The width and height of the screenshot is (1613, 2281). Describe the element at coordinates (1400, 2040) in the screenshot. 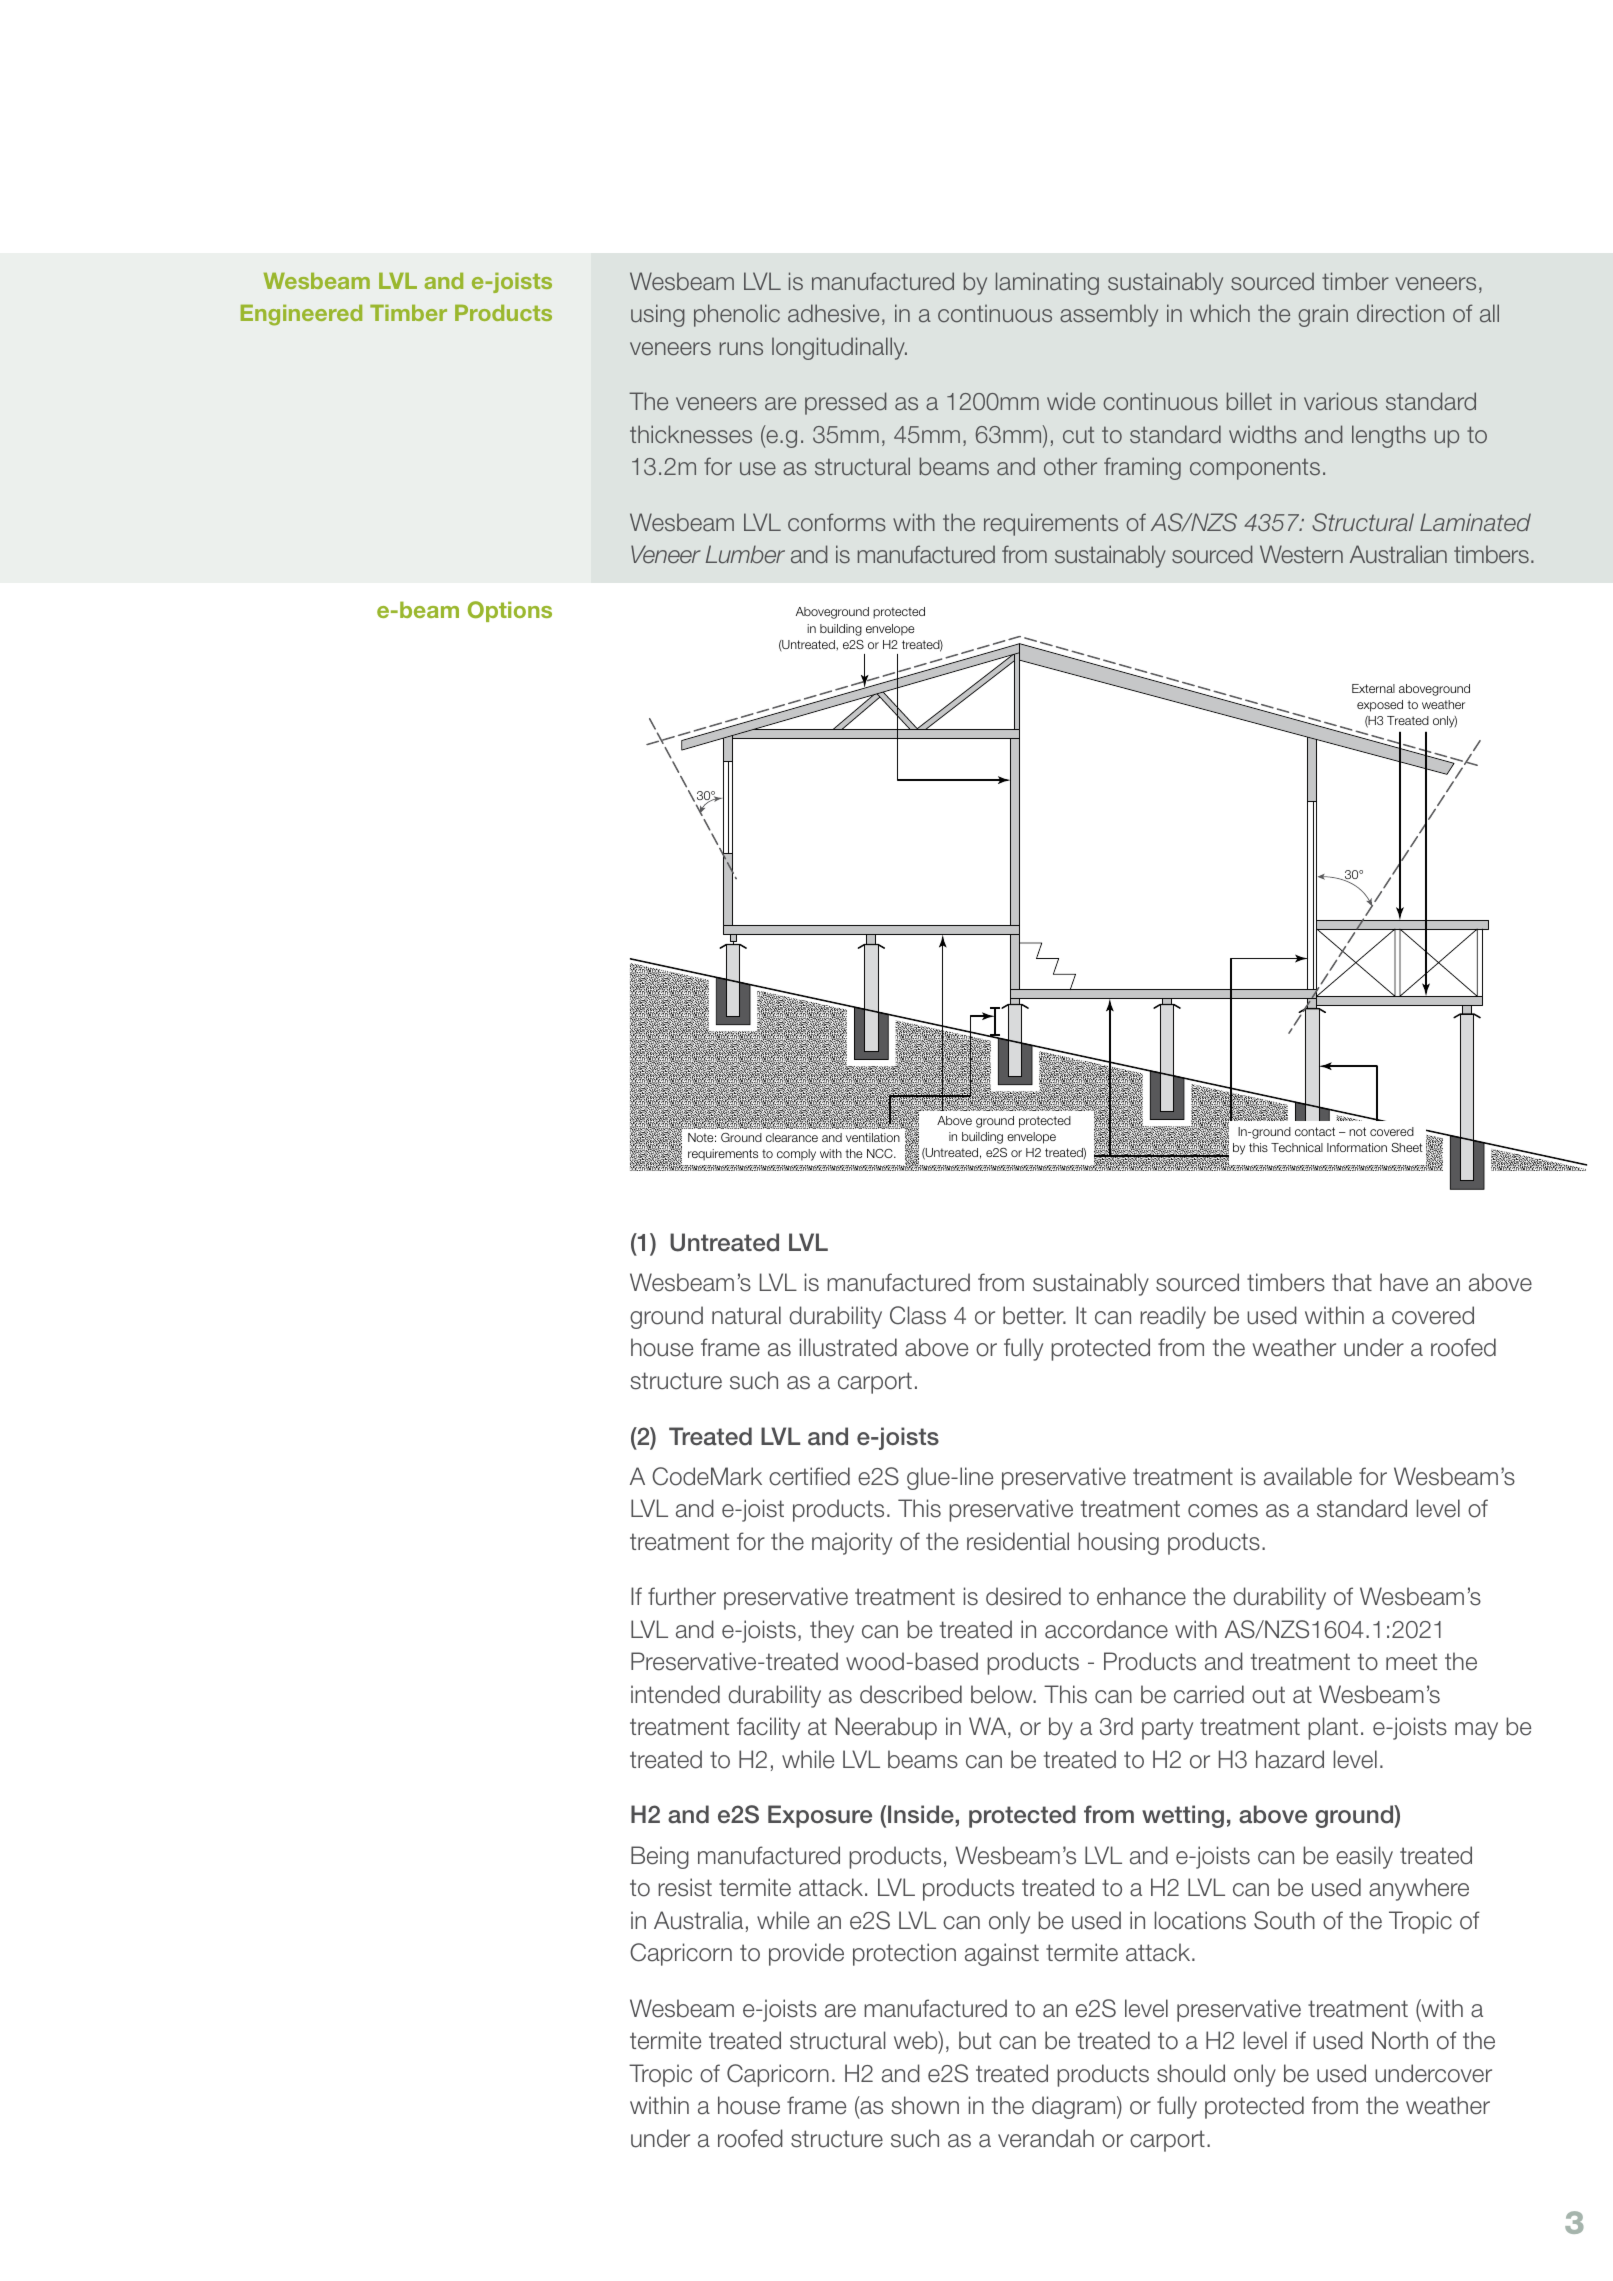

I see `North` at that location.
